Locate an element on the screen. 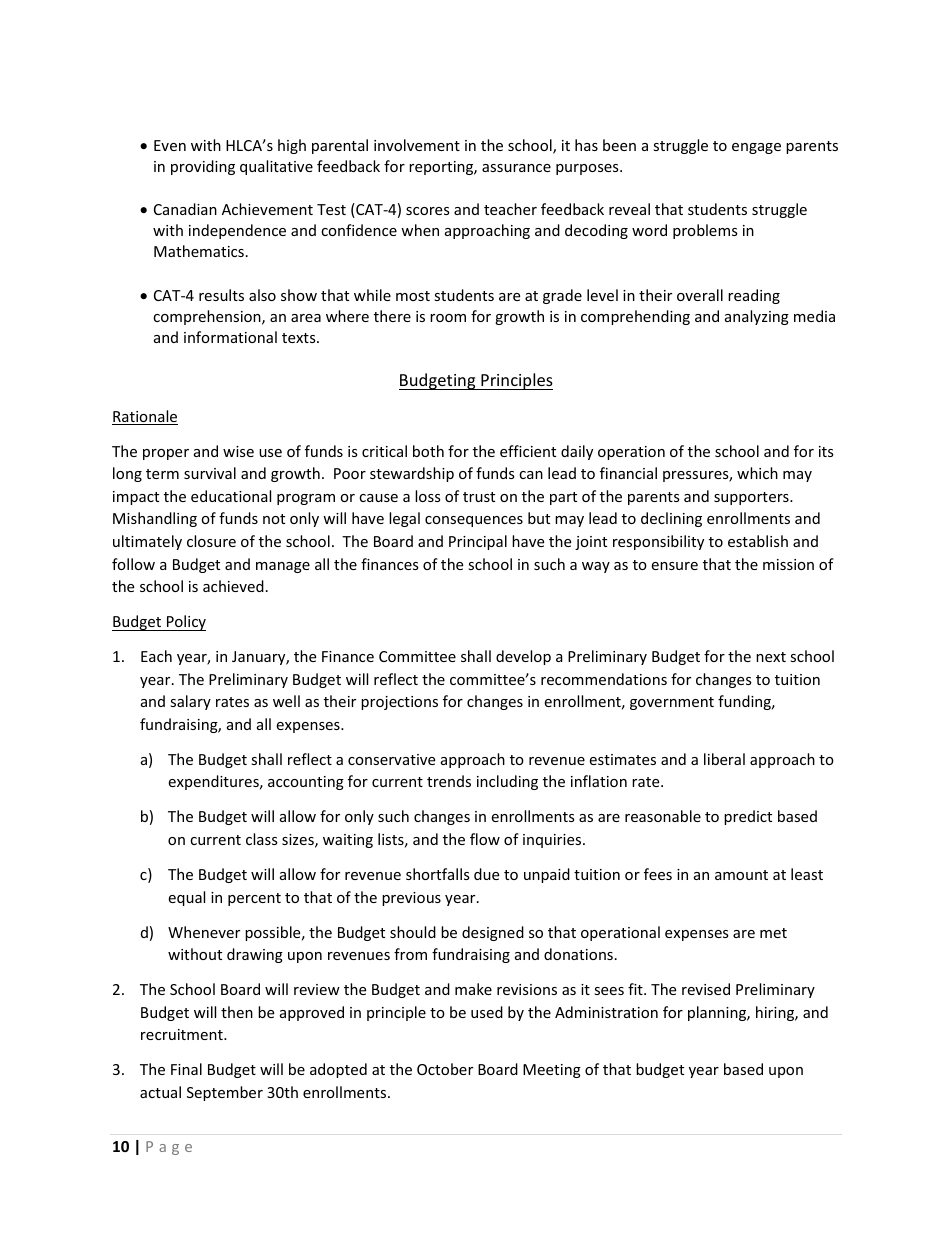  class is located at coordinates (262, 839).
